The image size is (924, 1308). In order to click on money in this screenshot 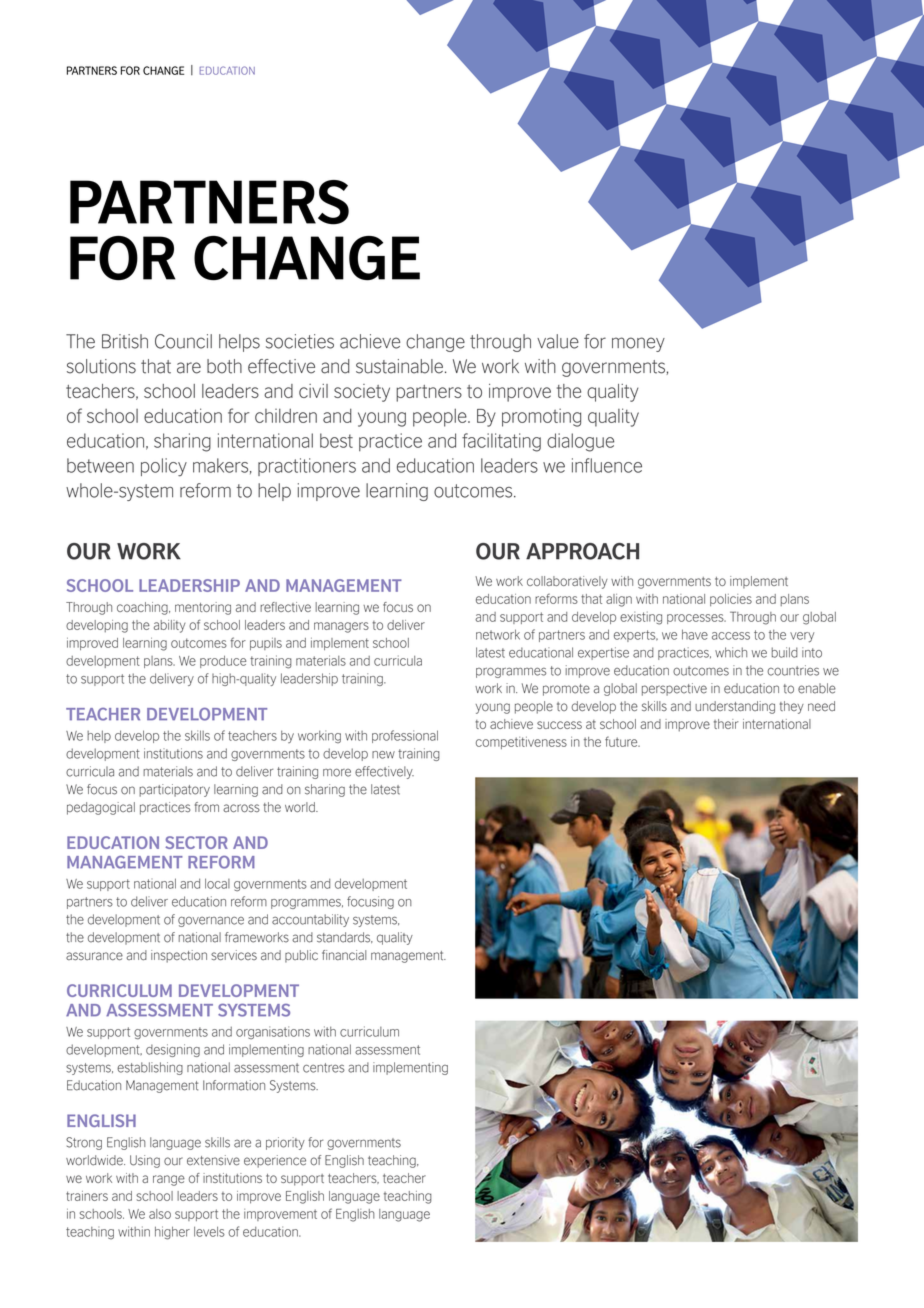, I will do `click(638, 344)`.
